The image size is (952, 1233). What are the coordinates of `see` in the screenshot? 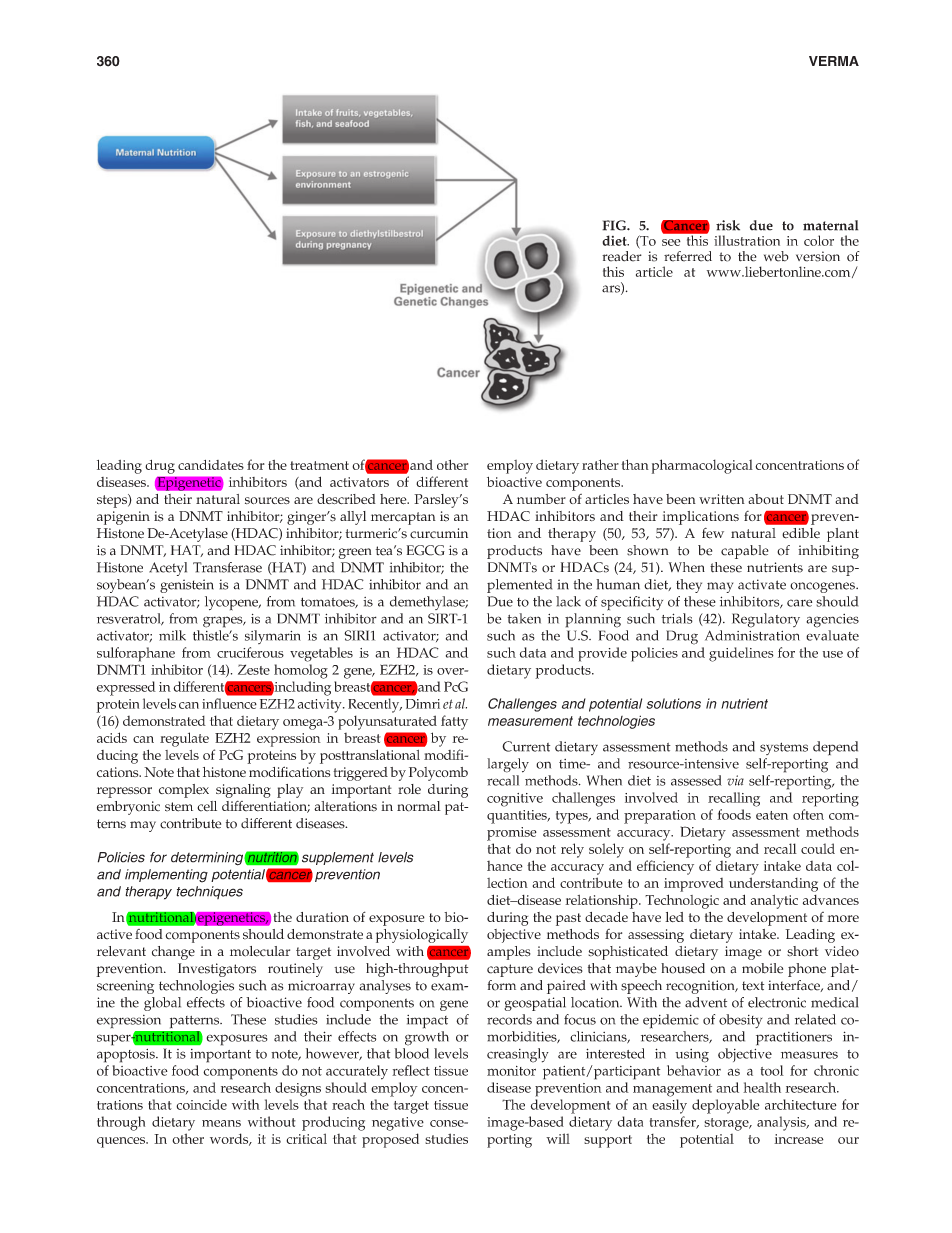 It's located at (671, 242).
